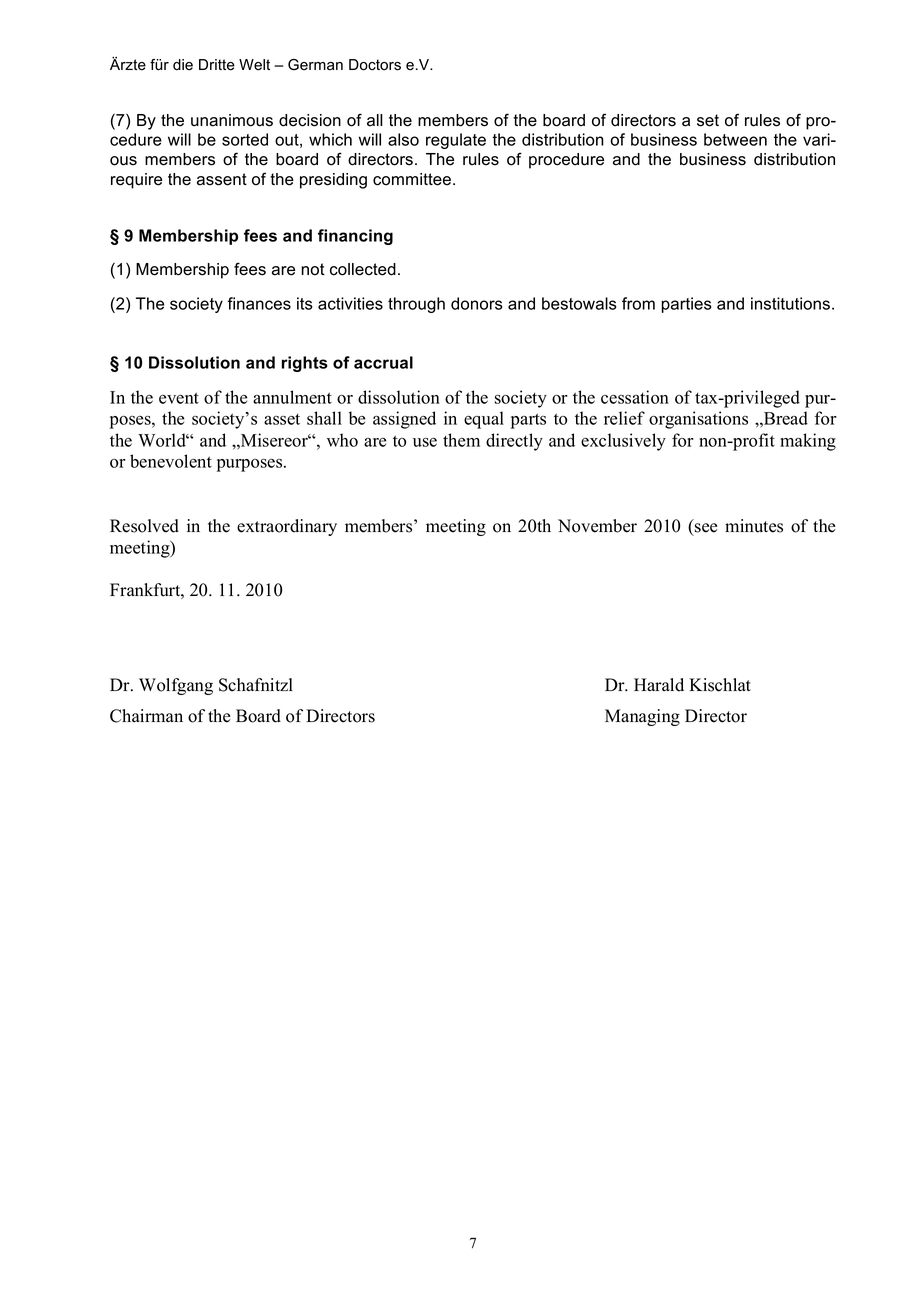 The height and width of the screenshot is (1308, 924). Describe the element at coordinates (698, 420) in the screenshot. I see `organisations` at that location.
